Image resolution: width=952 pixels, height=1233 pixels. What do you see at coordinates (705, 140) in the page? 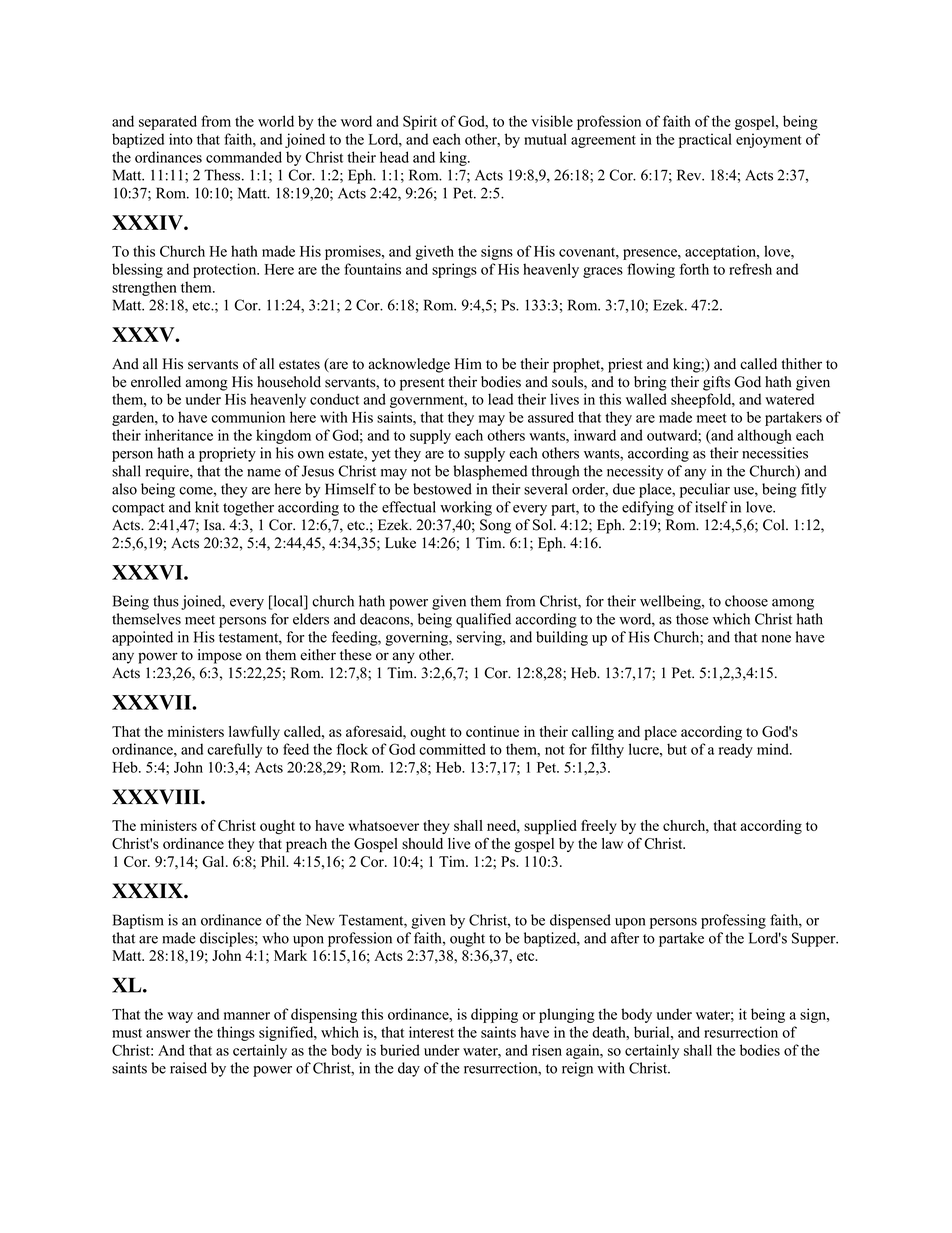
I see `practical` at bounding box center [705, 140].
